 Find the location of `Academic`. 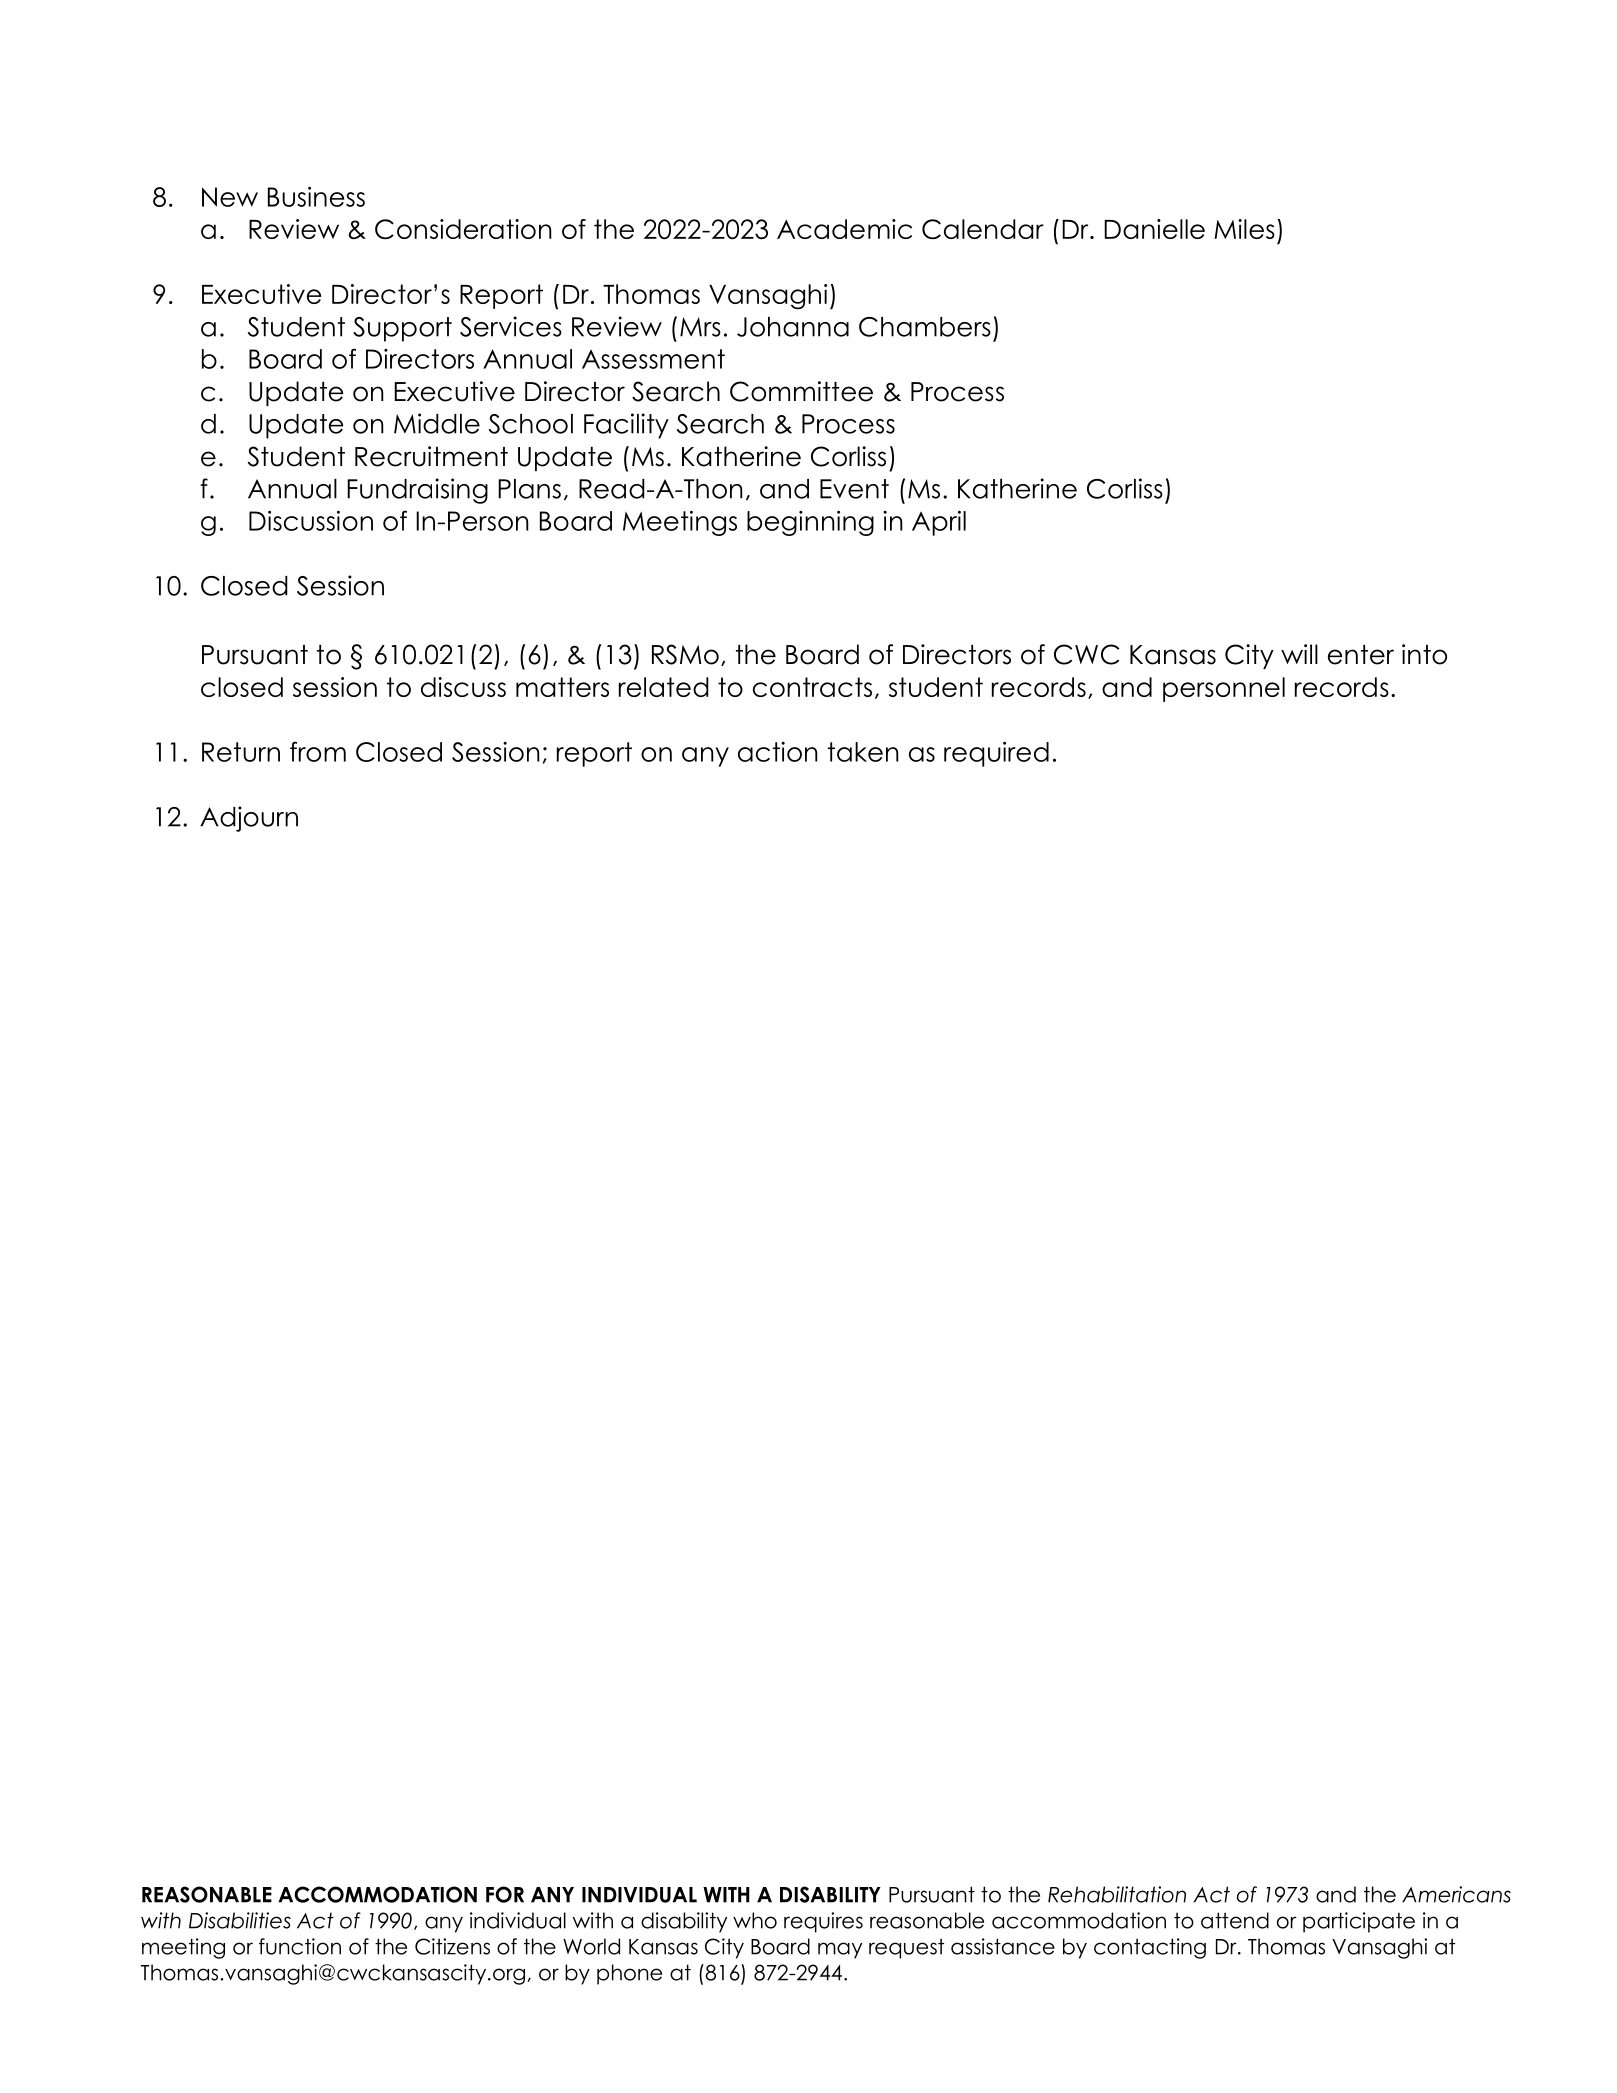

Academic is located at coordinates (844, 229).
